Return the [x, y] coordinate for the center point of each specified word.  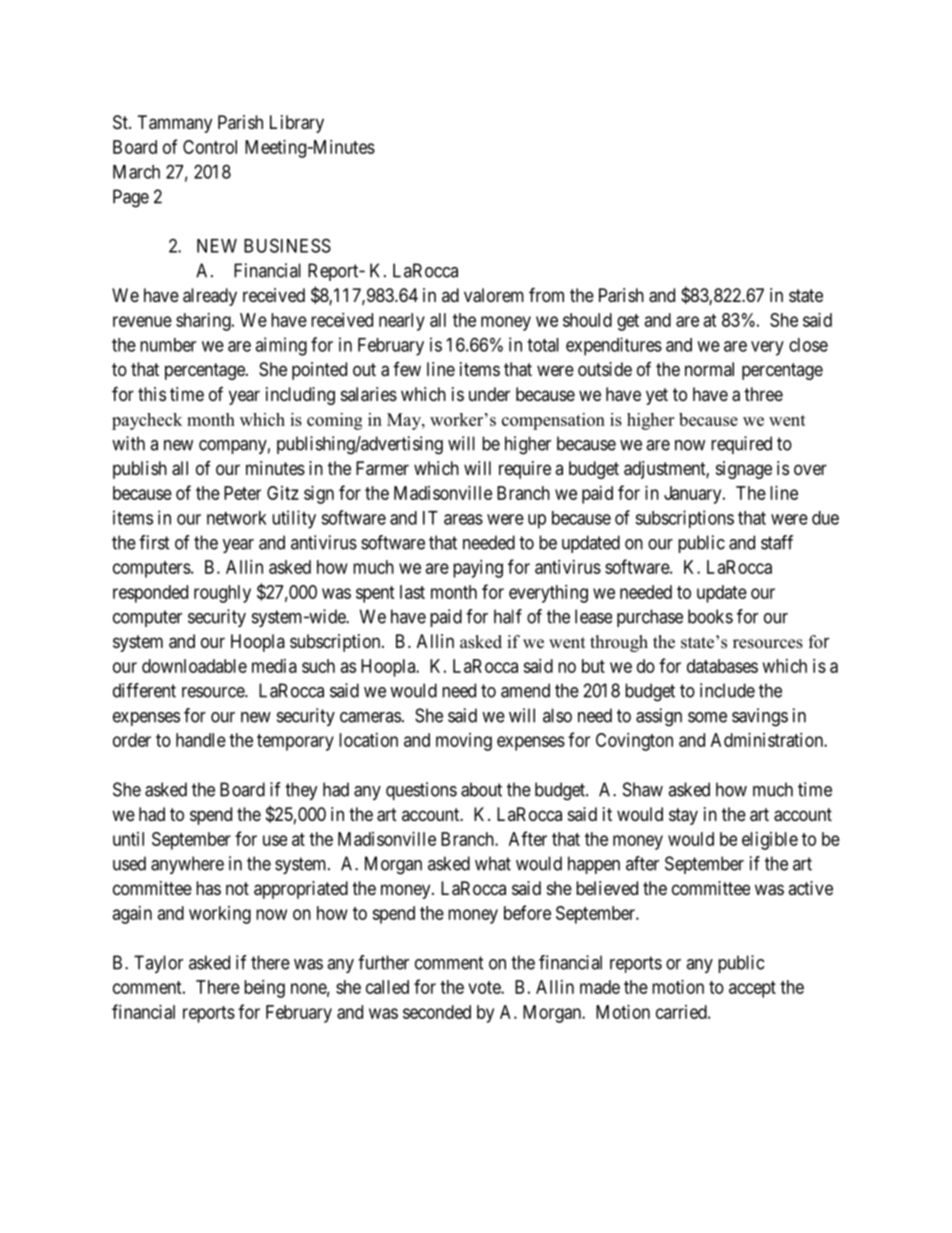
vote [485, 987]
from [546, 294]
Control [210, 147]
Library [297, 124]
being [264, 989]
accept [752, 989]
